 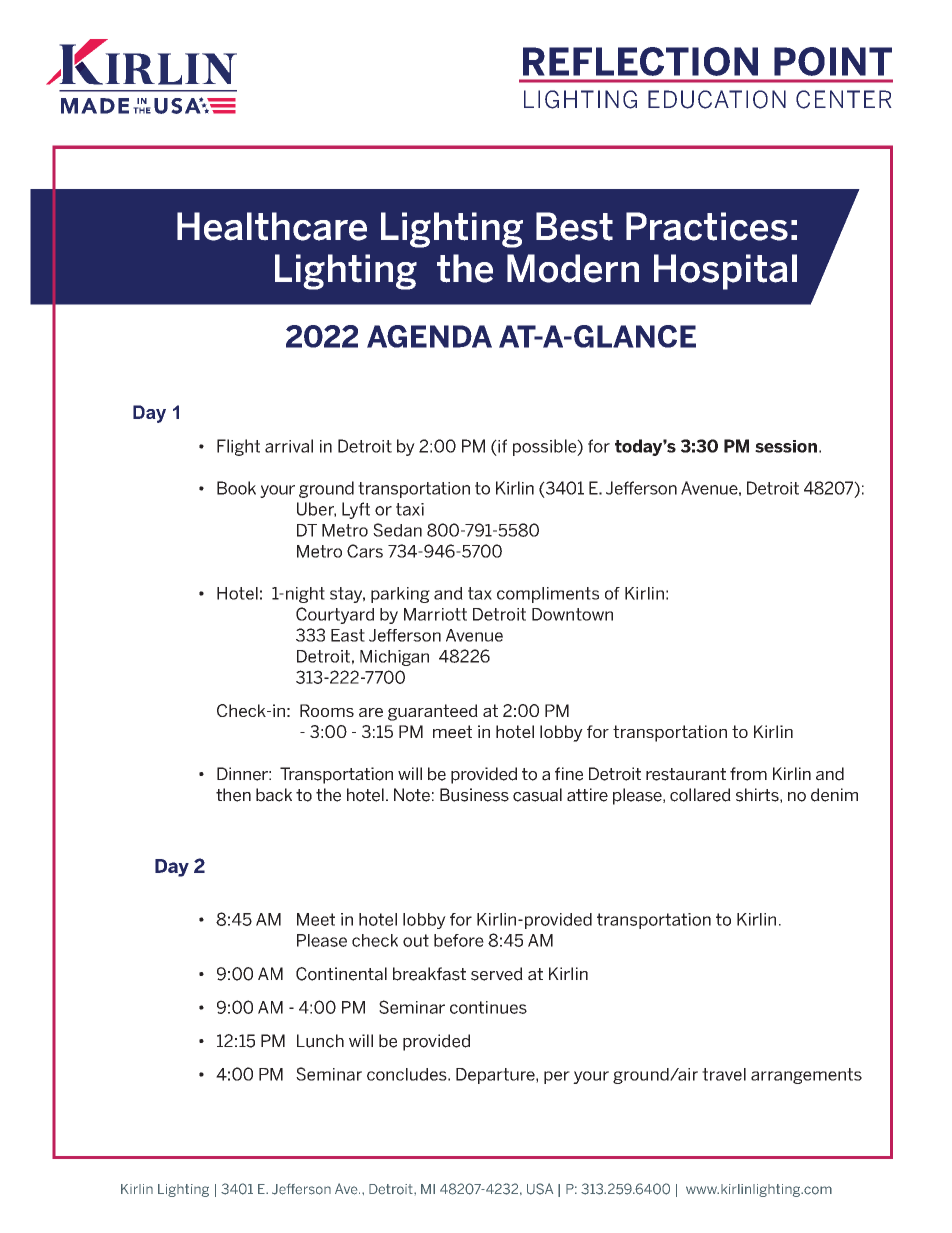 What do you see at coordinates (272, 226) in the document?
I see `Healthcare` at bounding box center [272, 226].
